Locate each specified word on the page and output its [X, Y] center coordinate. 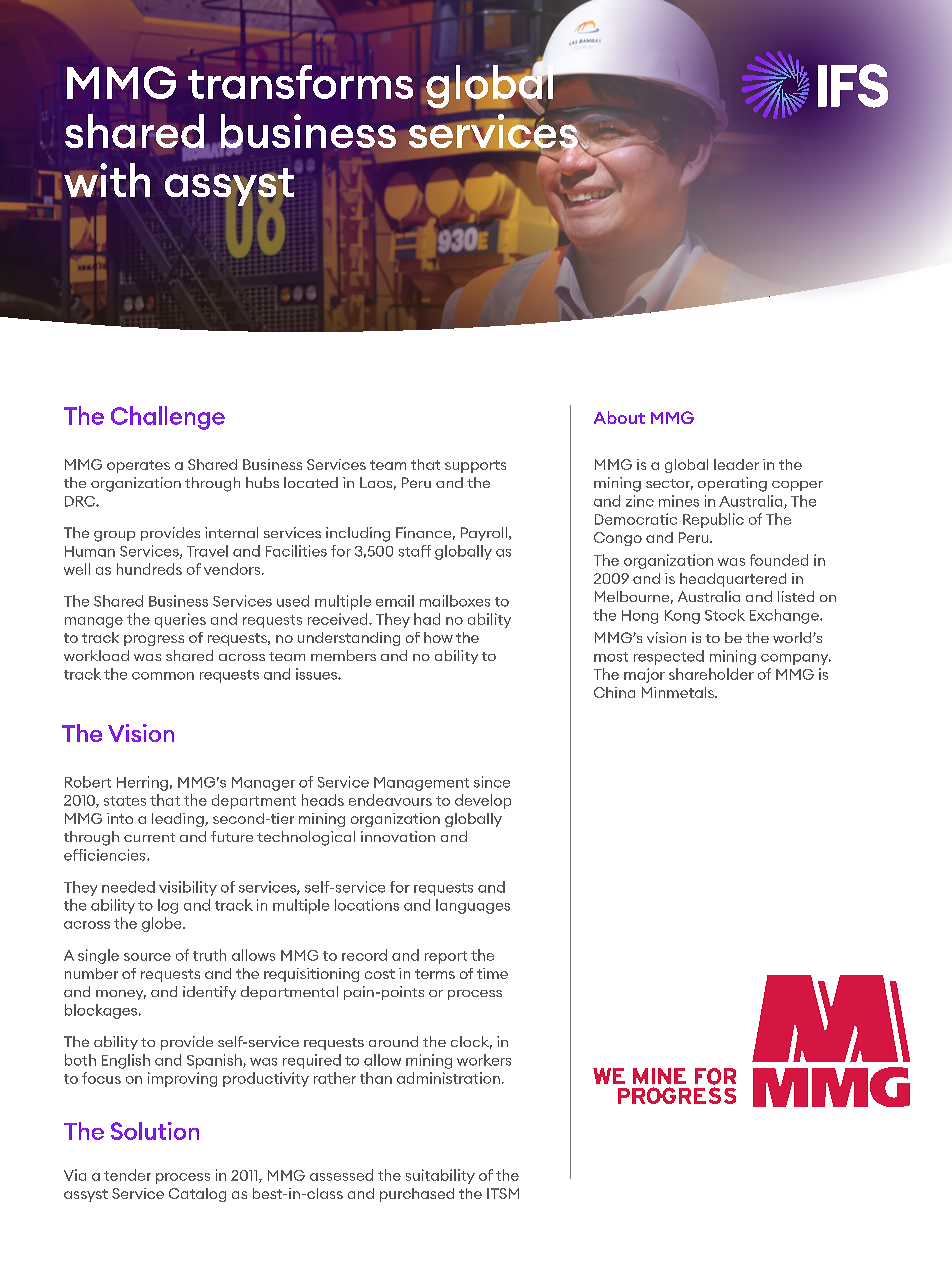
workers [484, 1060]
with [107, 180]
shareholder [711, 674]
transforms [300, 82]
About [619, 417]
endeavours [390, 800]
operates [138, 466]
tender [127, 1175]
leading [179, 820]
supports [475, 466]
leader [736, 464]
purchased [417, 1195]
